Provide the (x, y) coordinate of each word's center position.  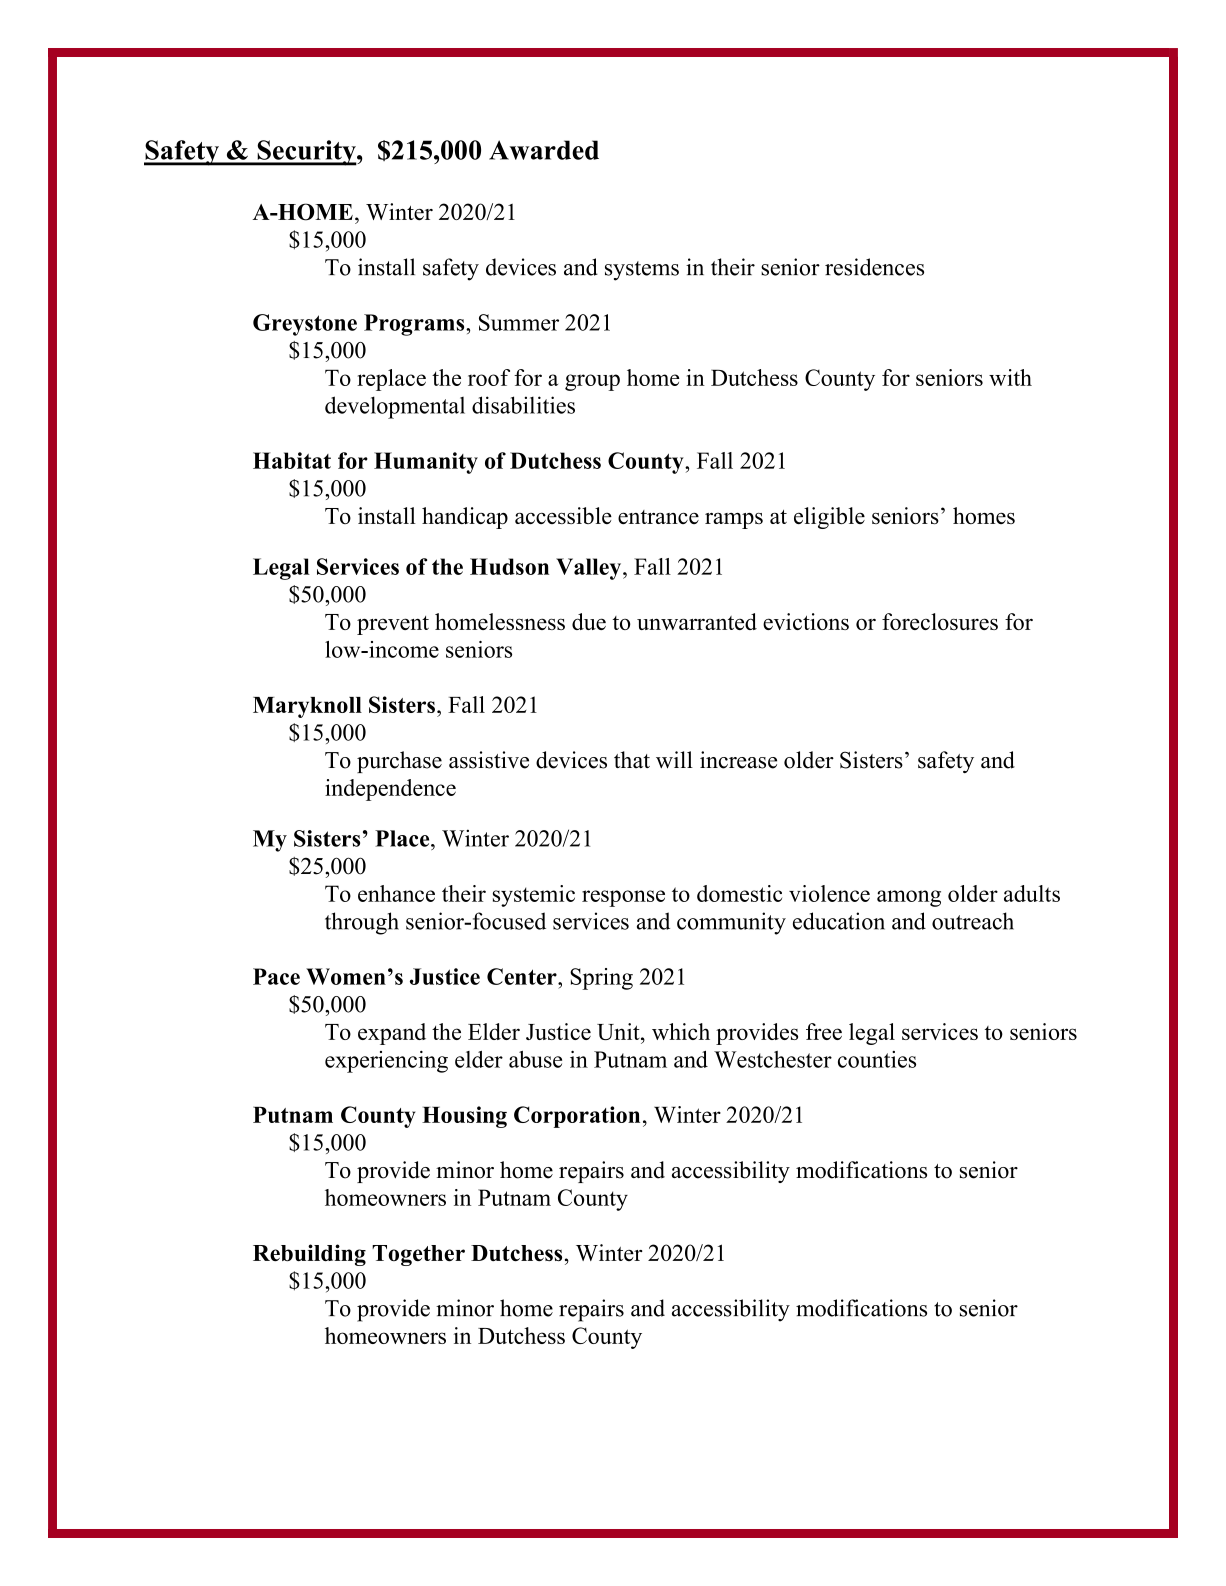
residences (874, 267)
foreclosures (940, 621)
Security (306, 153)
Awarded (544, 150)
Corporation (577, 1117)
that (632, 759)
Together (418, 1255)
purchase (399, 762)
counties (877, 1059)
